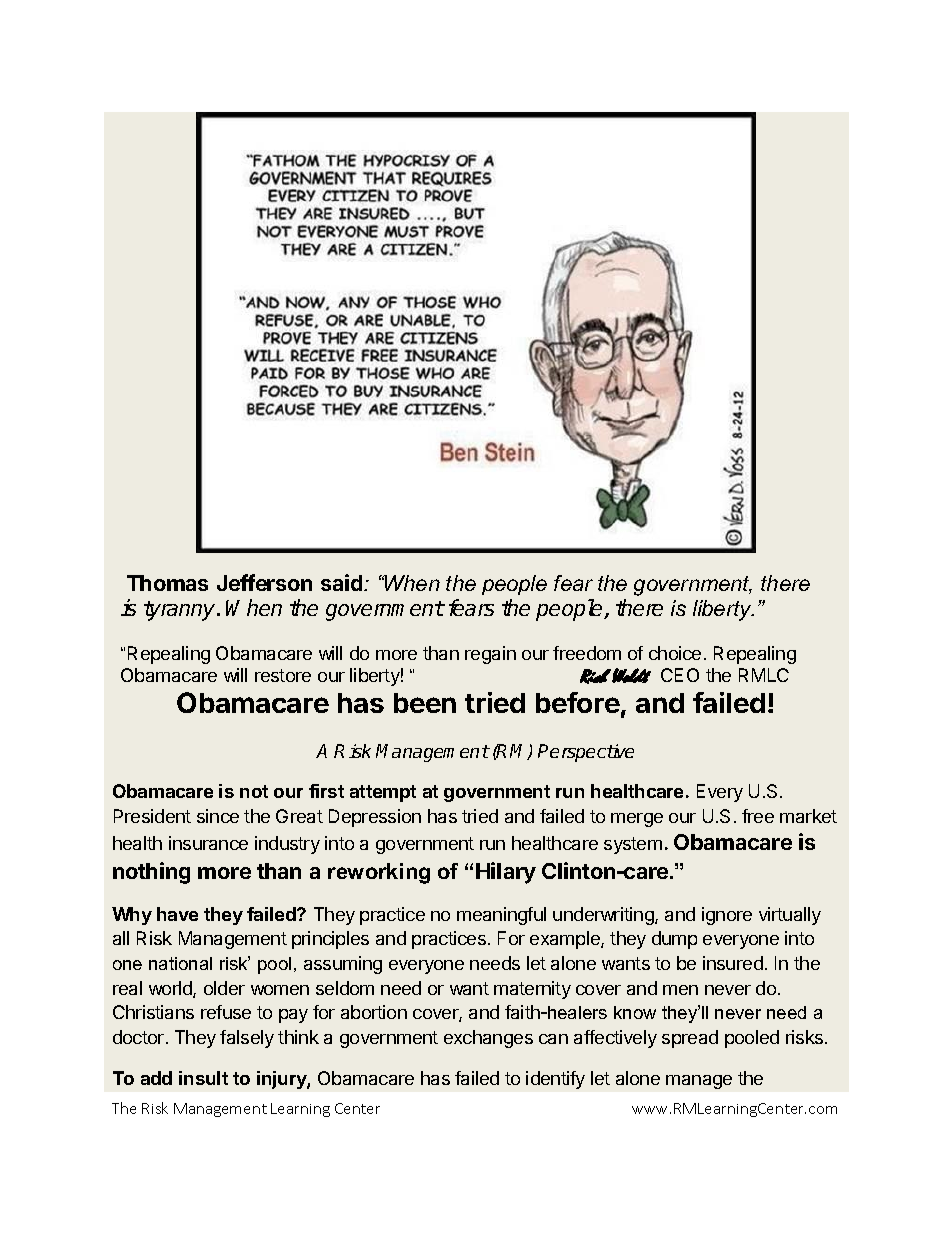  What do you see at coordinates (203, 1078) in the screenshot?
I see `insult` at bounding box center [203, 1078].
